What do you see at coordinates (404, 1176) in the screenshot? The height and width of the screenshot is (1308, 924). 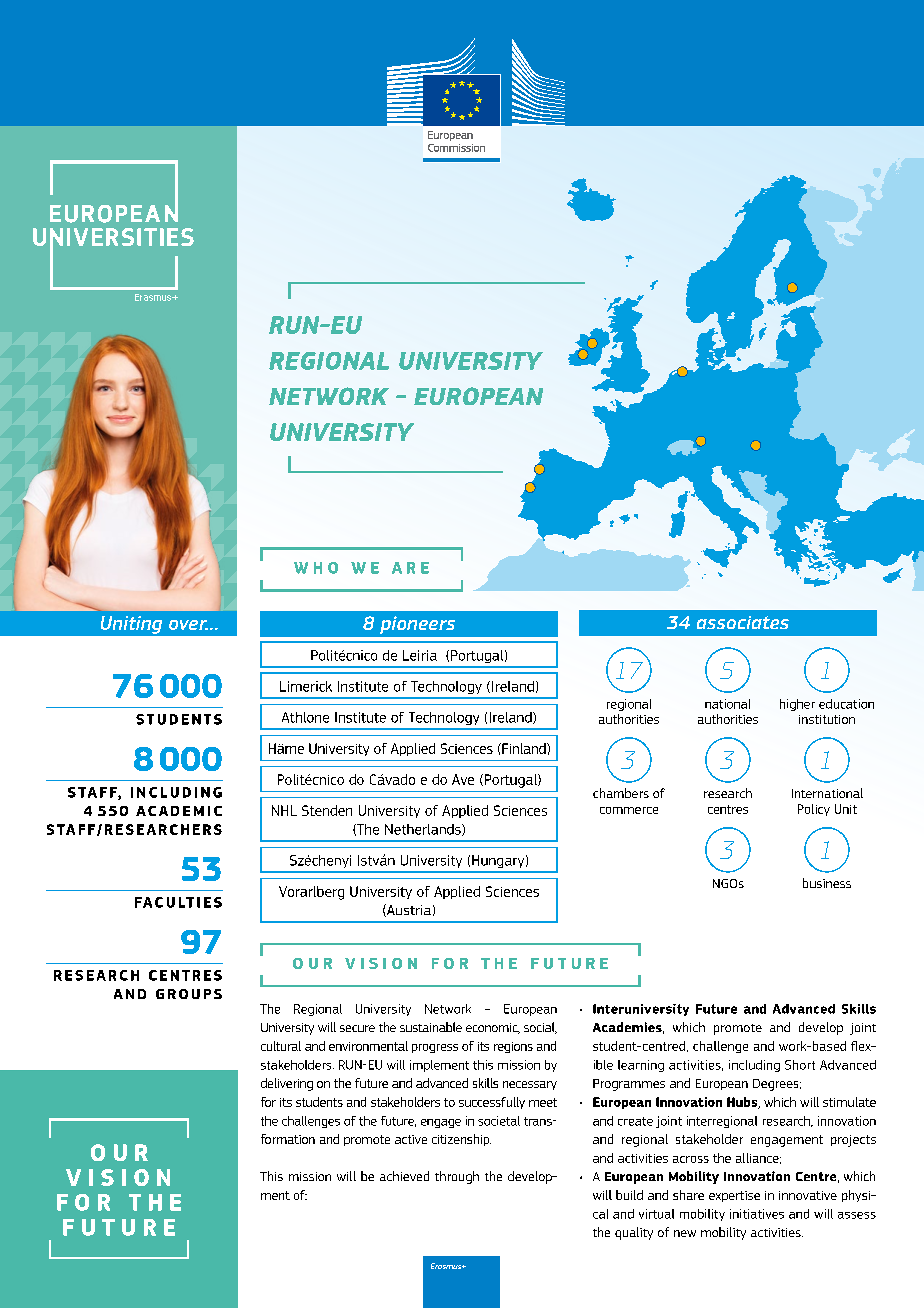 I see `achieved` at bounding box center [404, 1176].
